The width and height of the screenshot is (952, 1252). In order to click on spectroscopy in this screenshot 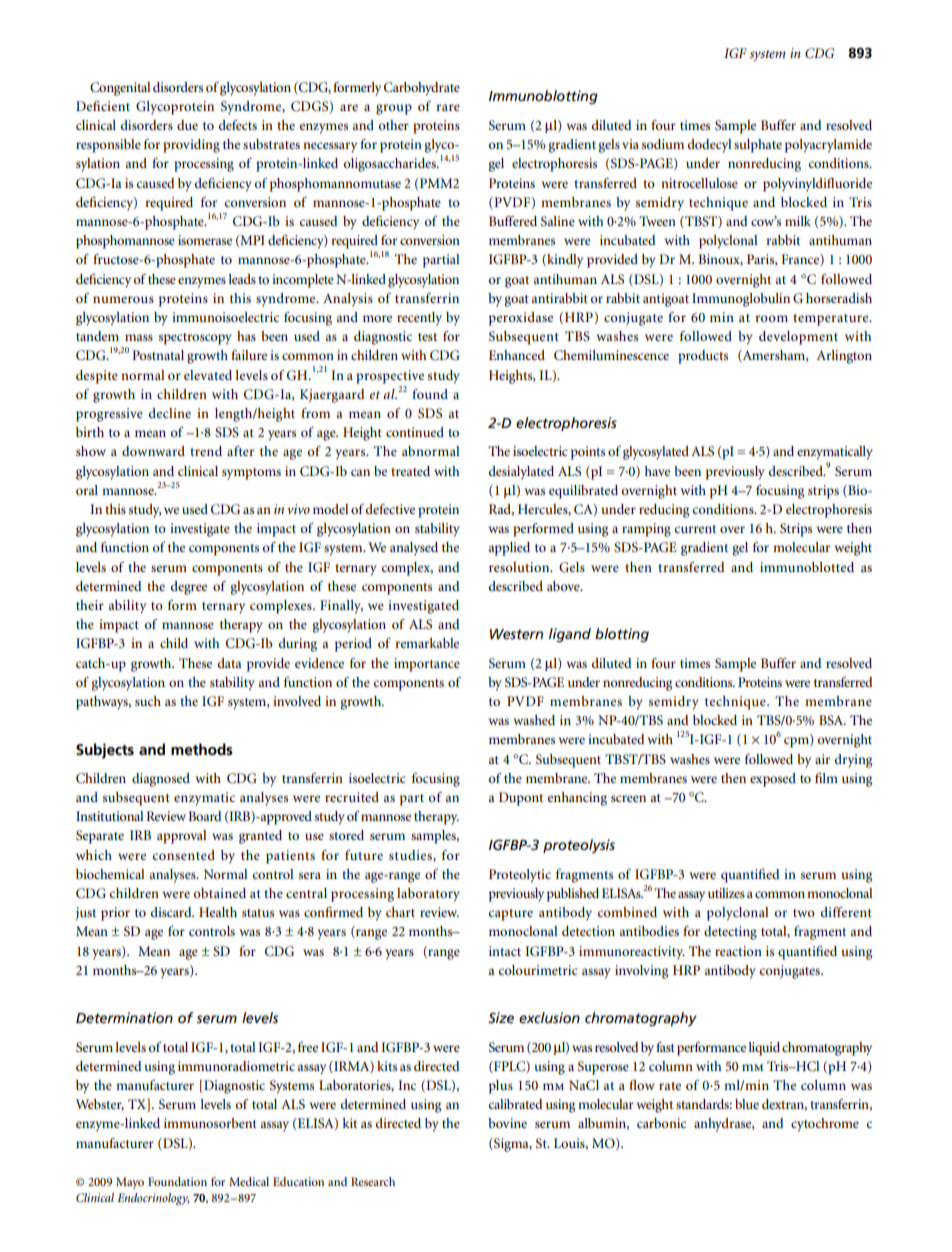, I will do `click(195, 339)`.
